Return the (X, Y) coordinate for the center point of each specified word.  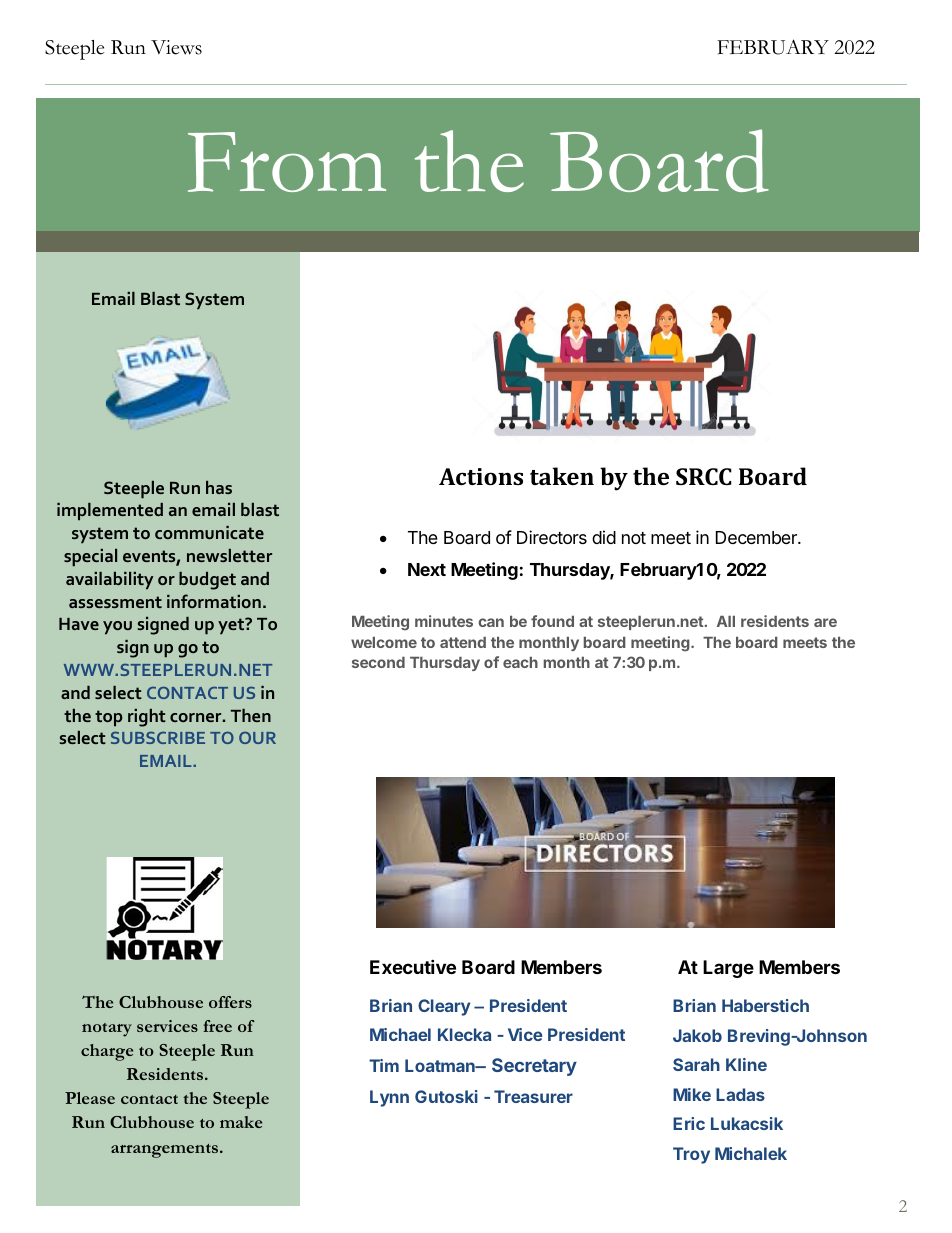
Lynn (389, 1098)
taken (562, 476)
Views (176, 47)
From (287, 162)
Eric (689, 1123)
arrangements (166, 1151)
